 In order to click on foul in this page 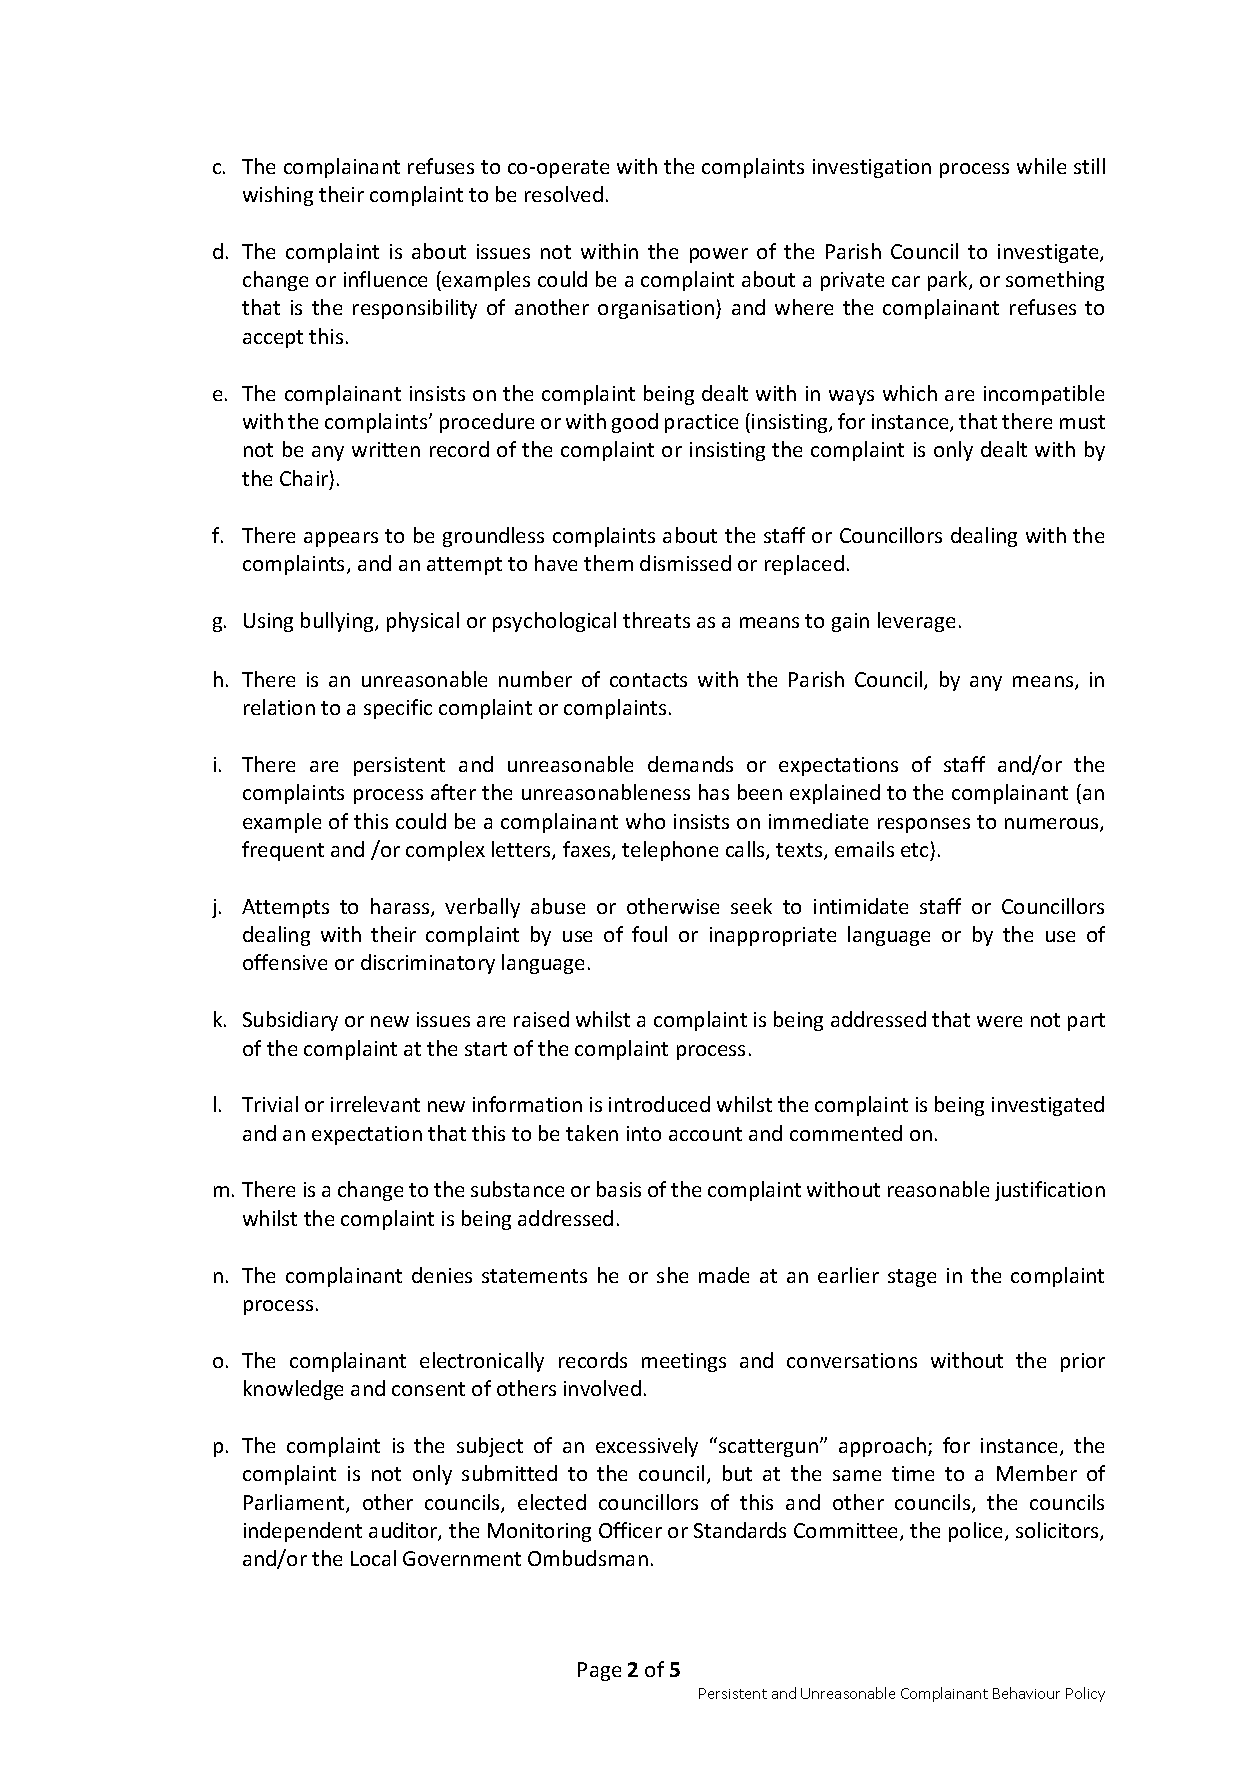, I will do `click(649, 934)`.
